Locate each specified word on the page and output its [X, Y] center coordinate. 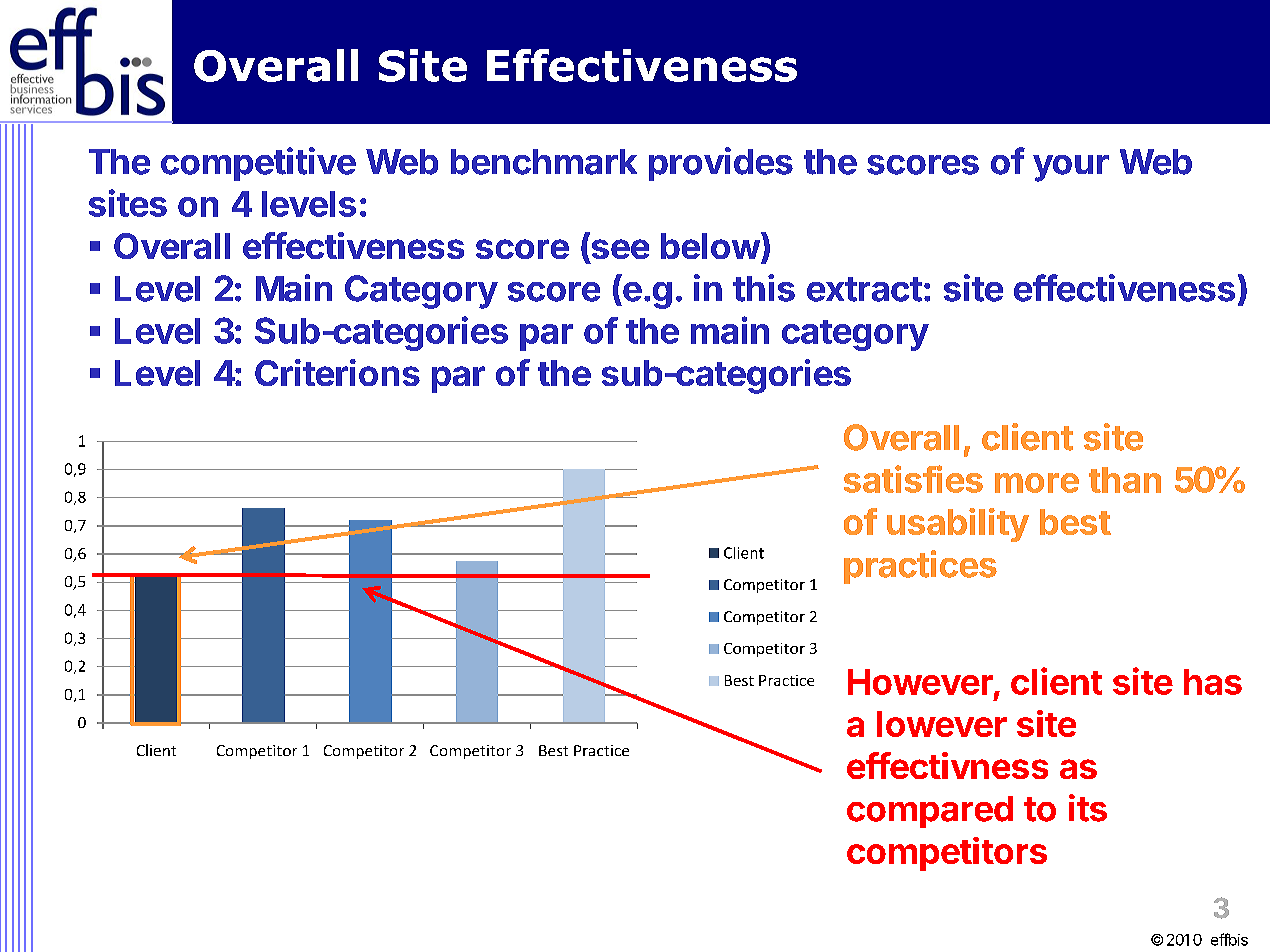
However [921, 683]
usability [958, 525]
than [1125, 480]
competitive [258, 164]
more [1037, 483]
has [1213, 682]
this [764, 288]
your [1071, 168]
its [1088, 808]
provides [721, 164]
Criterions [337, 372]
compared [930, 812]
